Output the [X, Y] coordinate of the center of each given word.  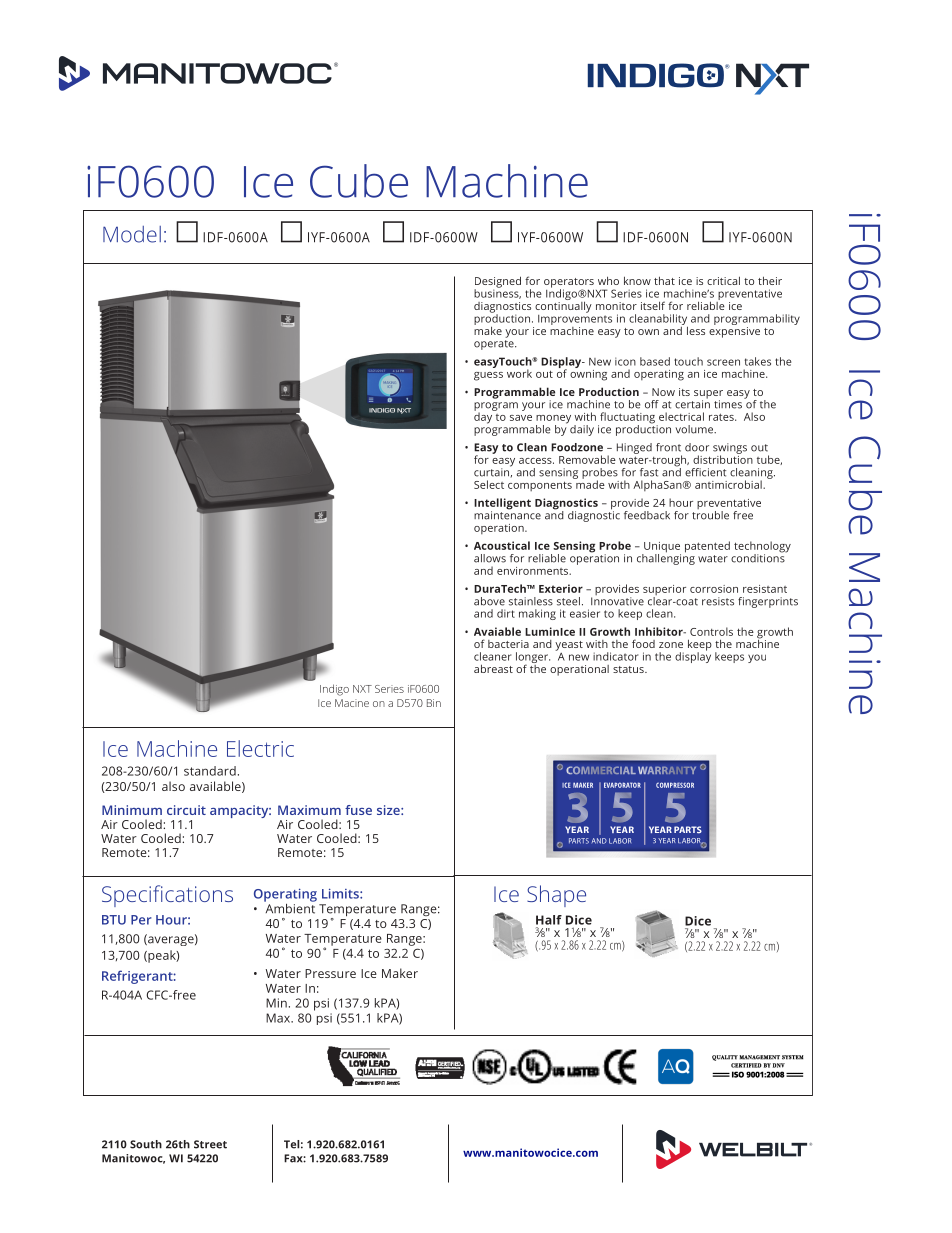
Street [210, 1144]
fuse [358, 810]
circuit [186, 810]
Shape [556, 896]
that [664, 280]
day [484, 417]
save [521, 418]
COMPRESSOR [675, 785]
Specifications [167, 896]
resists [718, 601]
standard [210, 771]
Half [549, 920]
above [489, 601]
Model [132, 234]
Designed [497, 283]
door [697, 447]
